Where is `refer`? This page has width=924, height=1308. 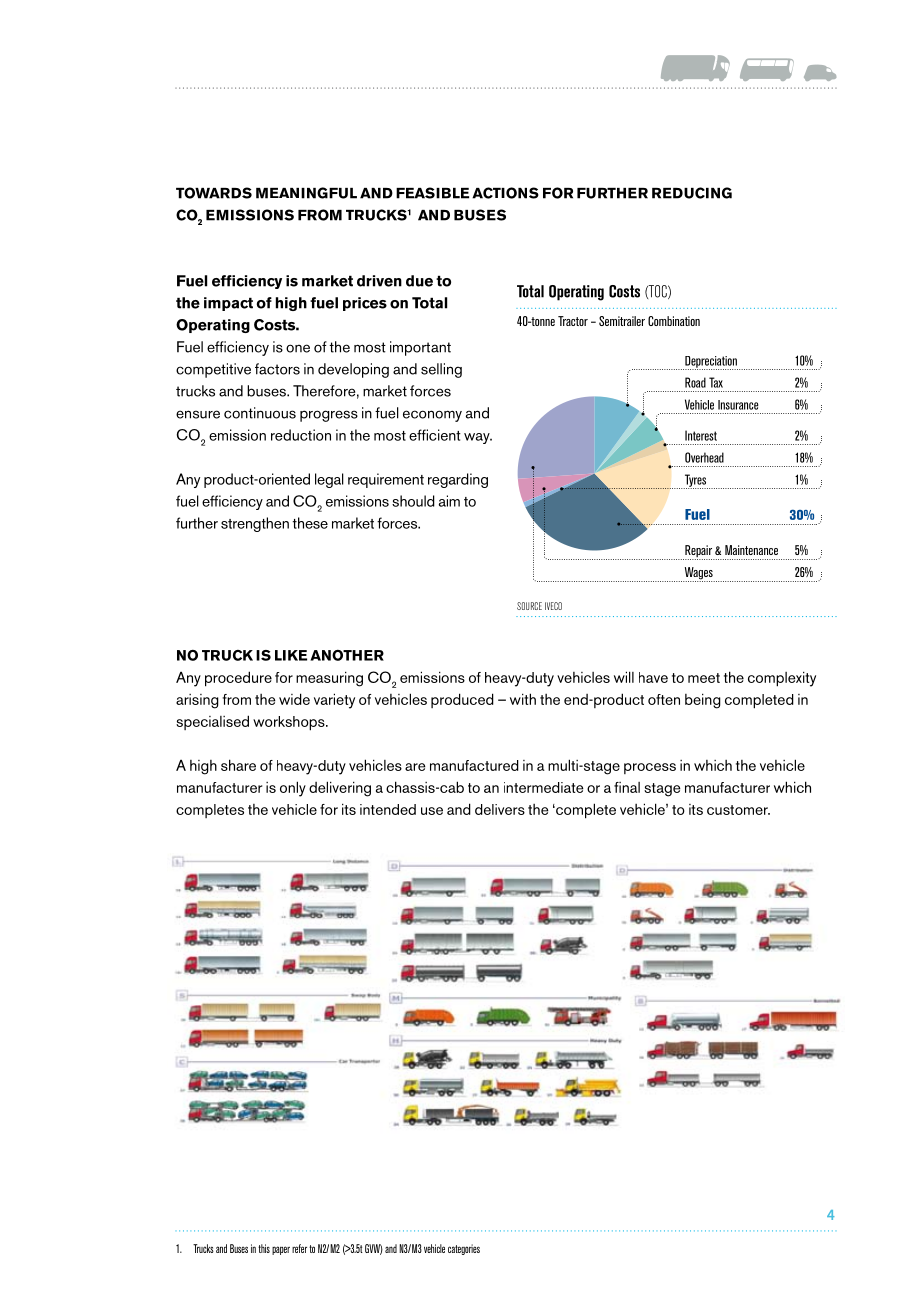 refer is located at coordinates (299, 1248).
